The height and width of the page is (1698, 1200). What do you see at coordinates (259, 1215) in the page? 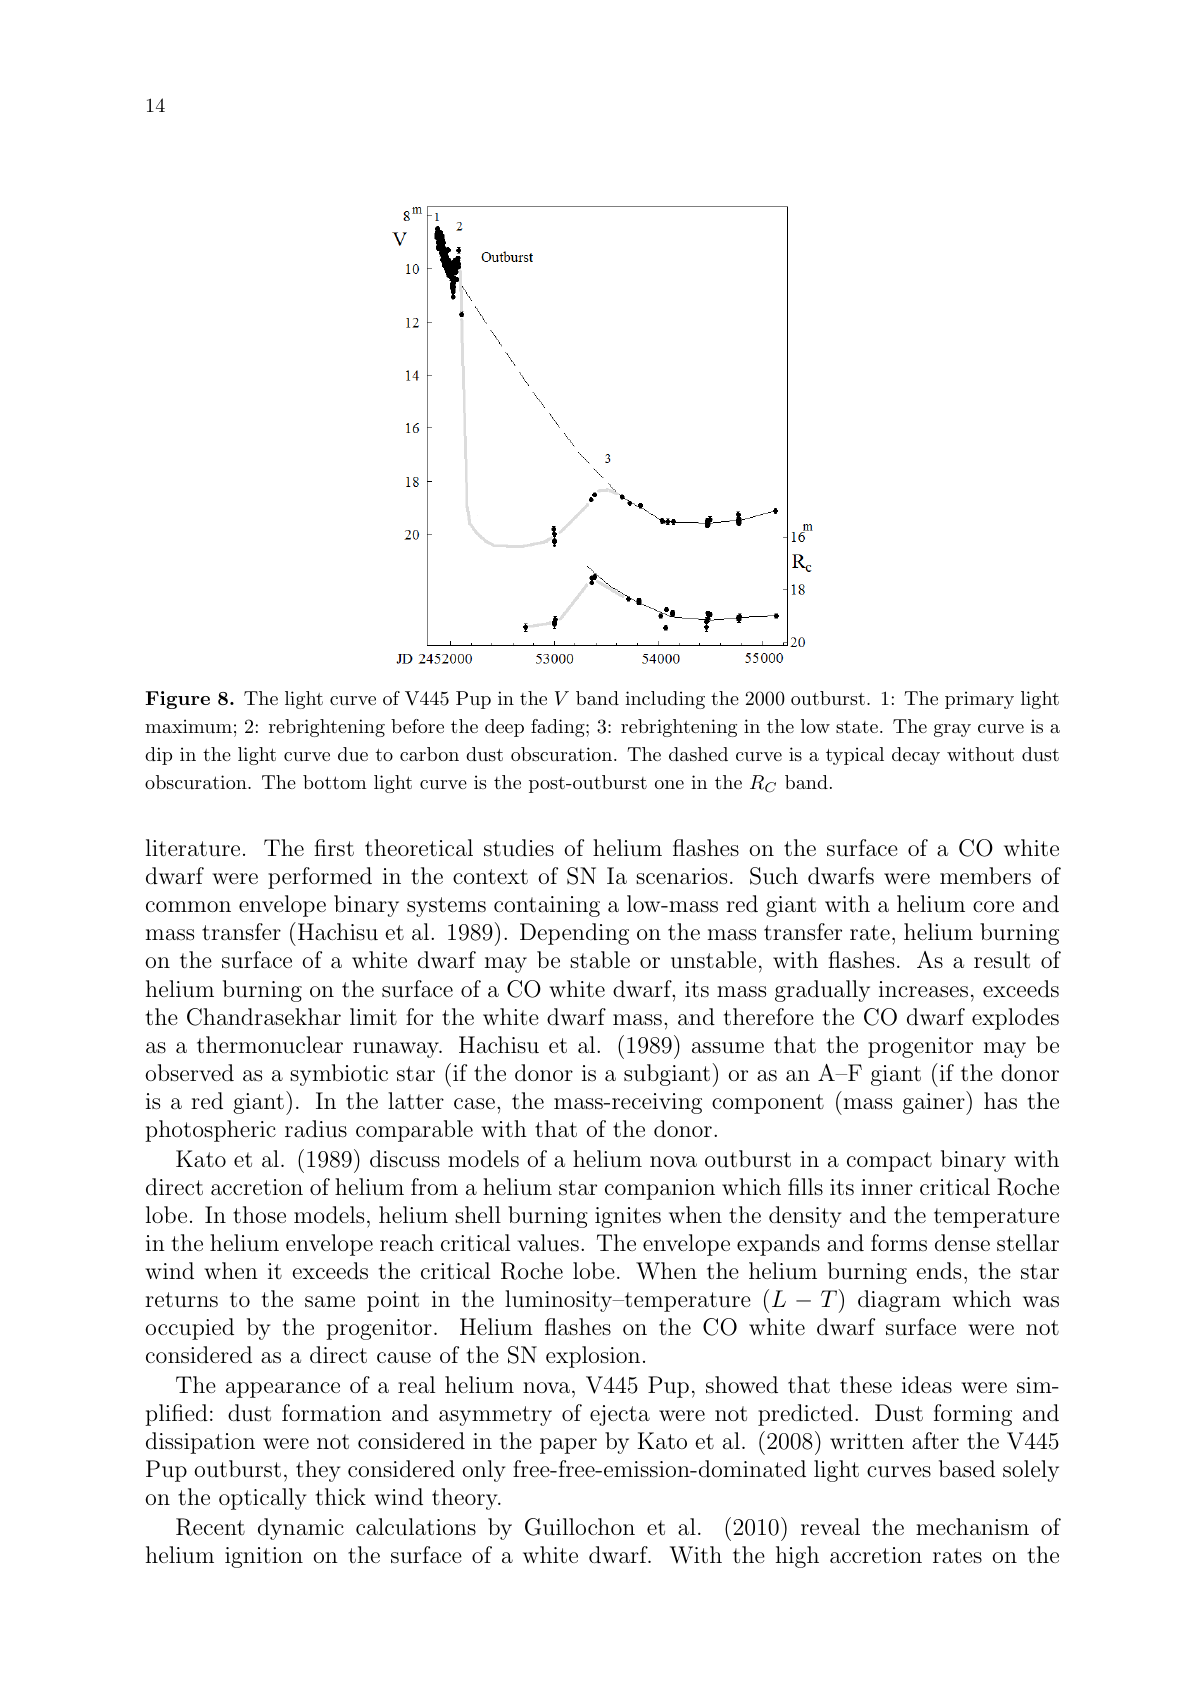
I see `those` at bounding box center [259, 1215].
